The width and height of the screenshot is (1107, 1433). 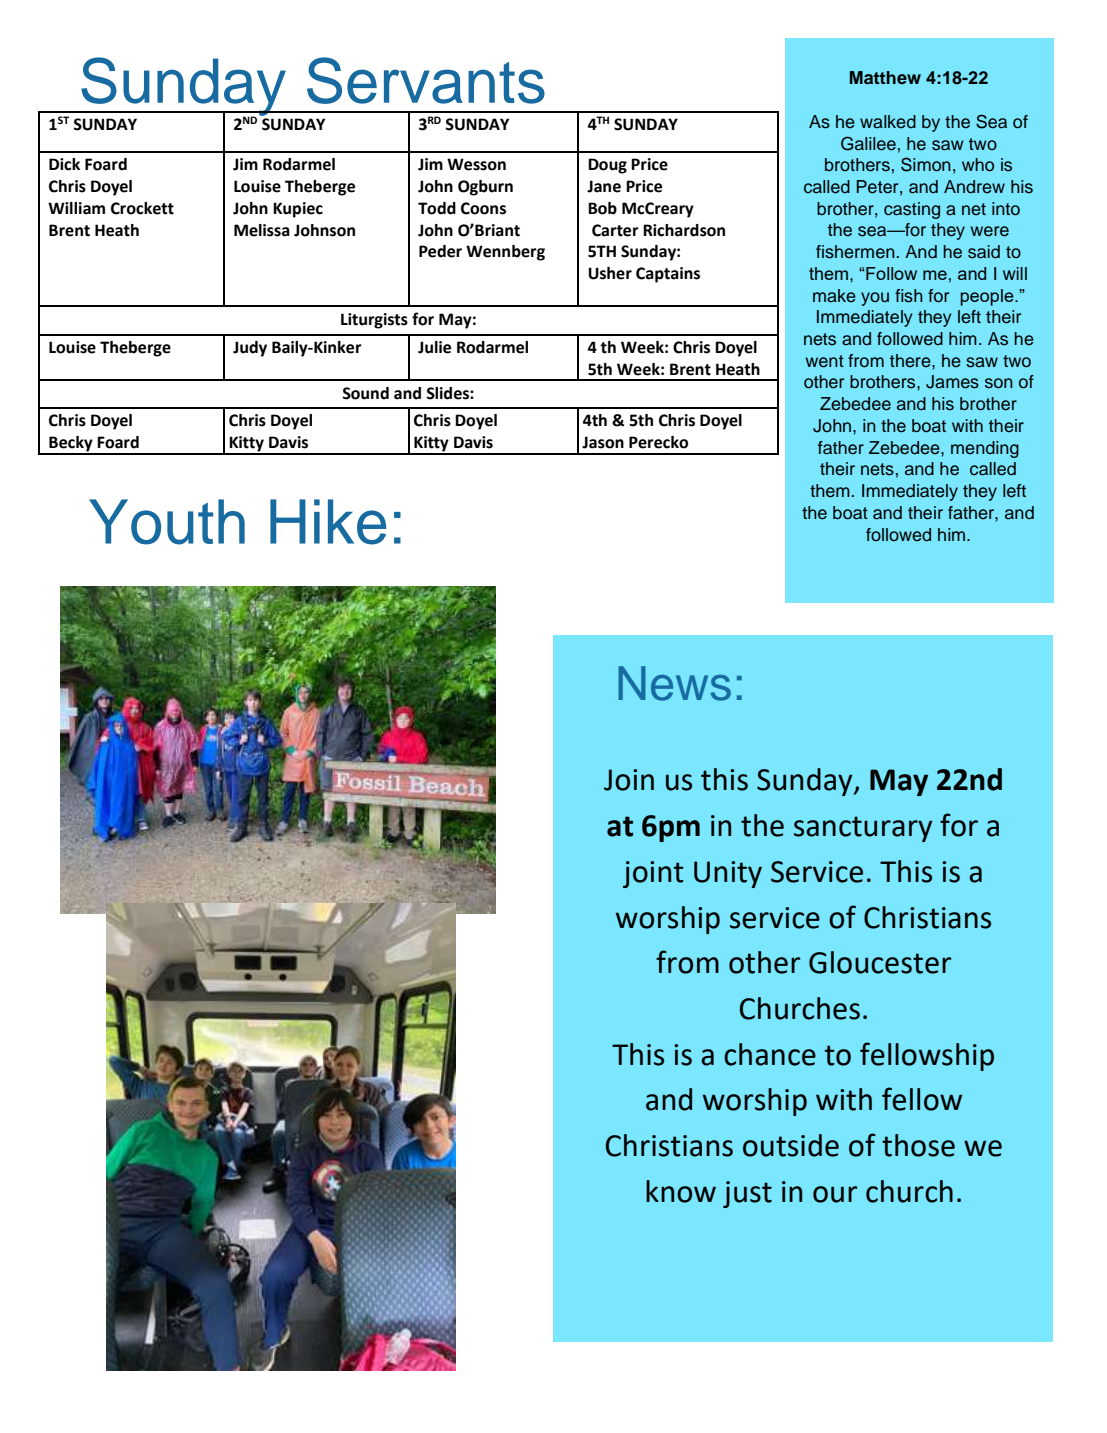 What do you see at coordinates (985, 449) in the screenshot?
I see `mending` at bounding box center [985, 449].
